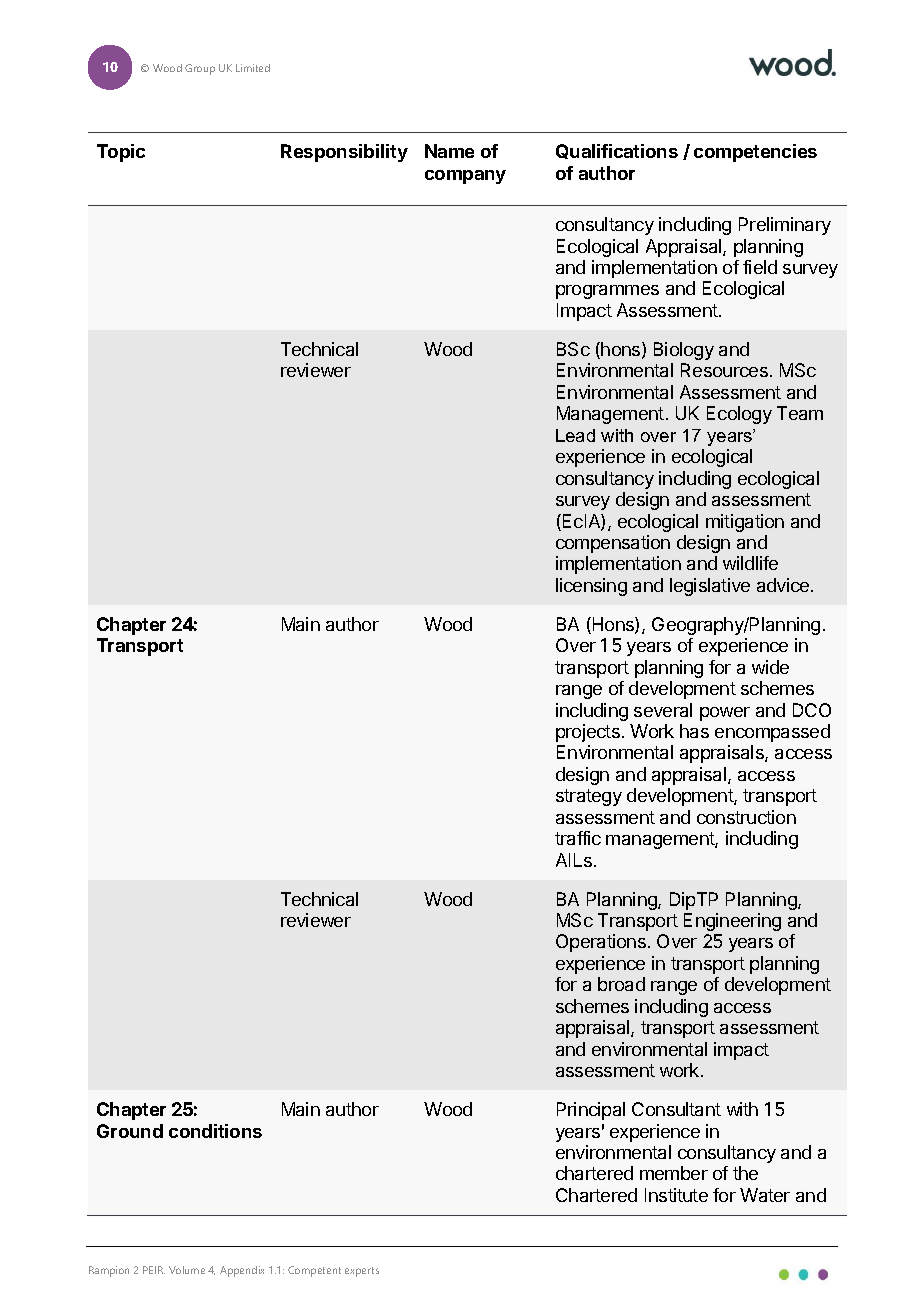 The image size is (924, 1308). I want to click on projects, so click(588, 733).
